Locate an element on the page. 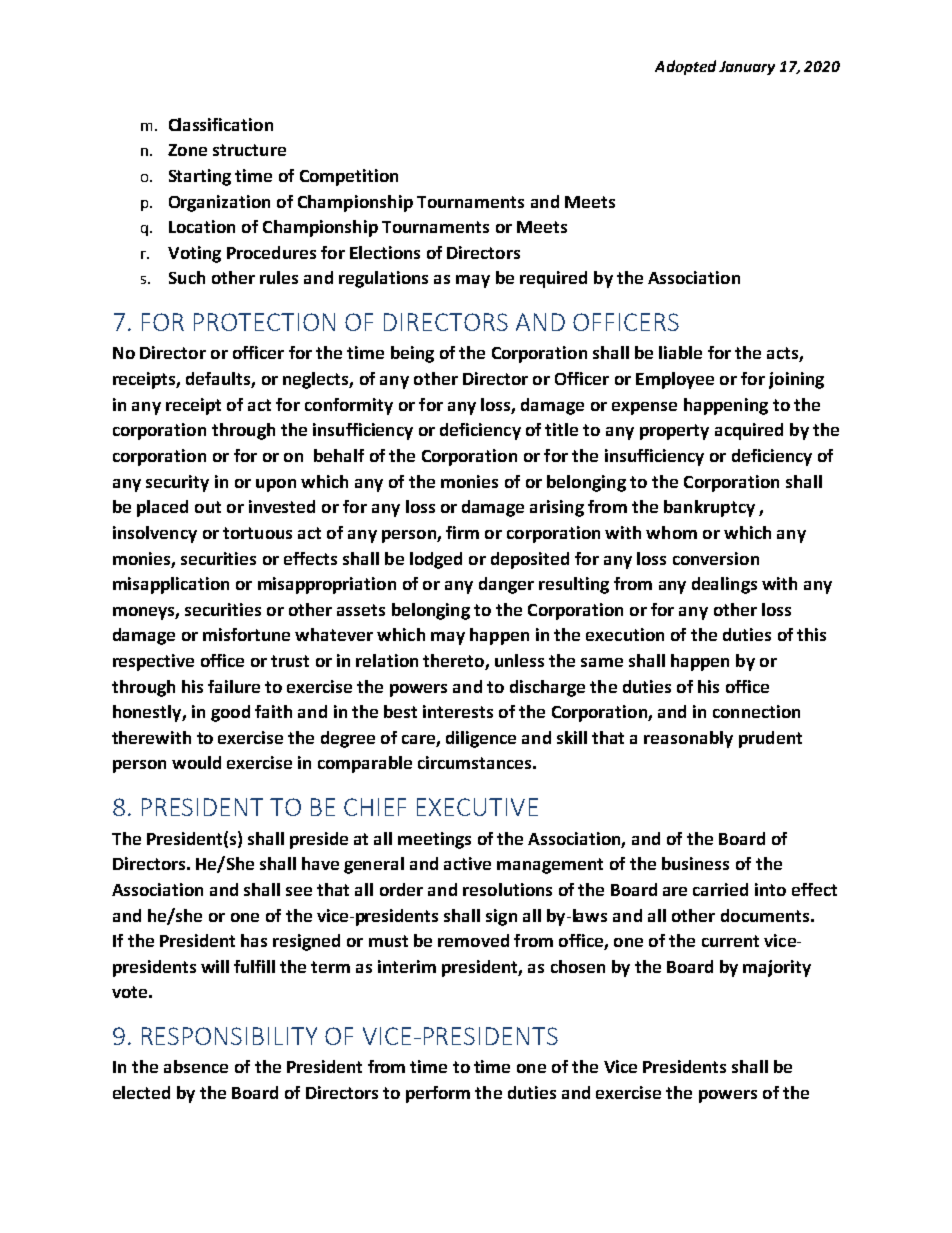 The image size is (952, 1233). acquired is located at coordinates (749, 431).
